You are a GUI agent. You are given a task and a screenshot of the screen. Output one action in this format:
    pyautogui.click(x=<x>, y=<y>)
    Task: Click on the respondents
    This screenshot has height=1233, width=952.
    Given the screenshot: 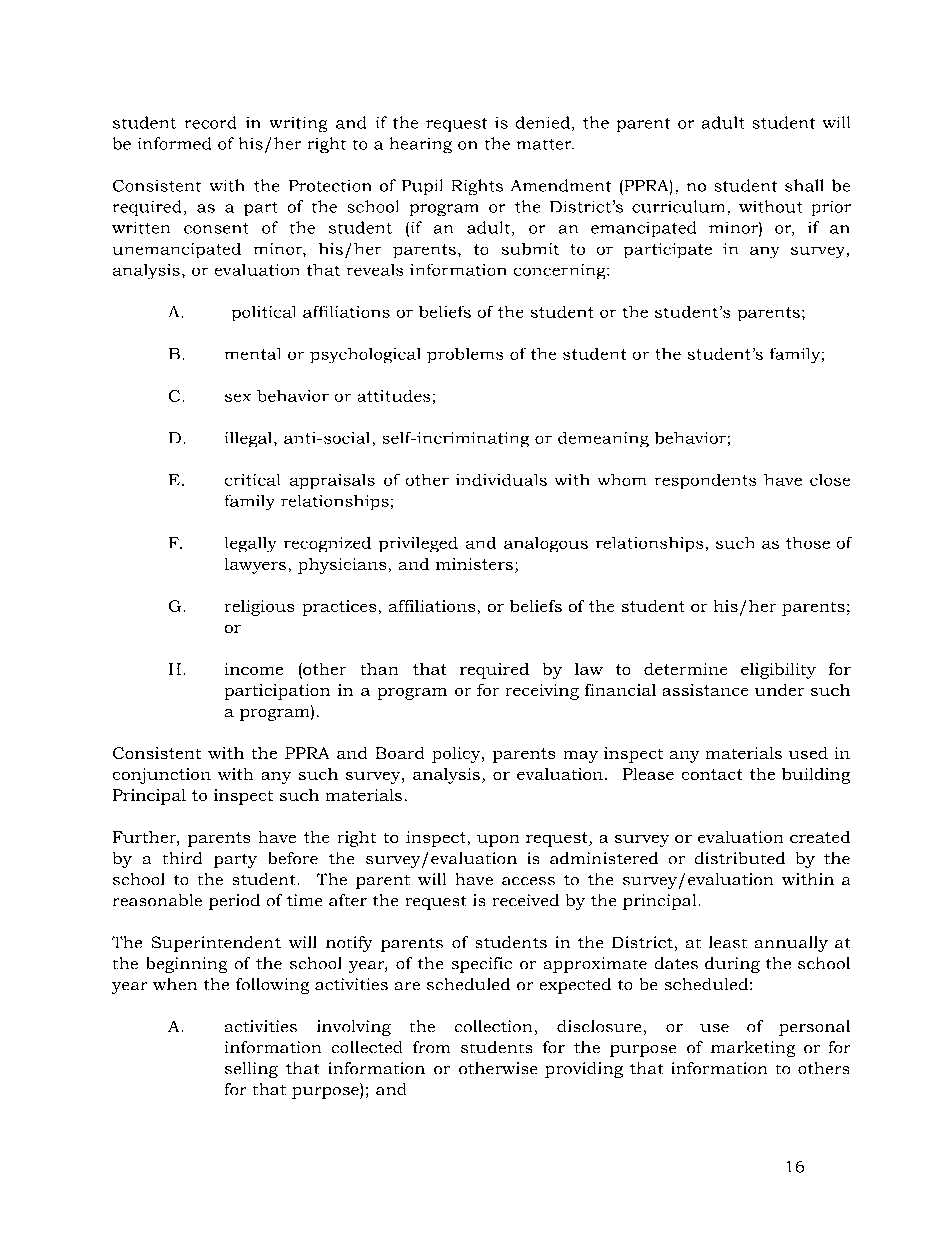 What is the action you would take?
    pyautogui.click(x=705, y=481)
